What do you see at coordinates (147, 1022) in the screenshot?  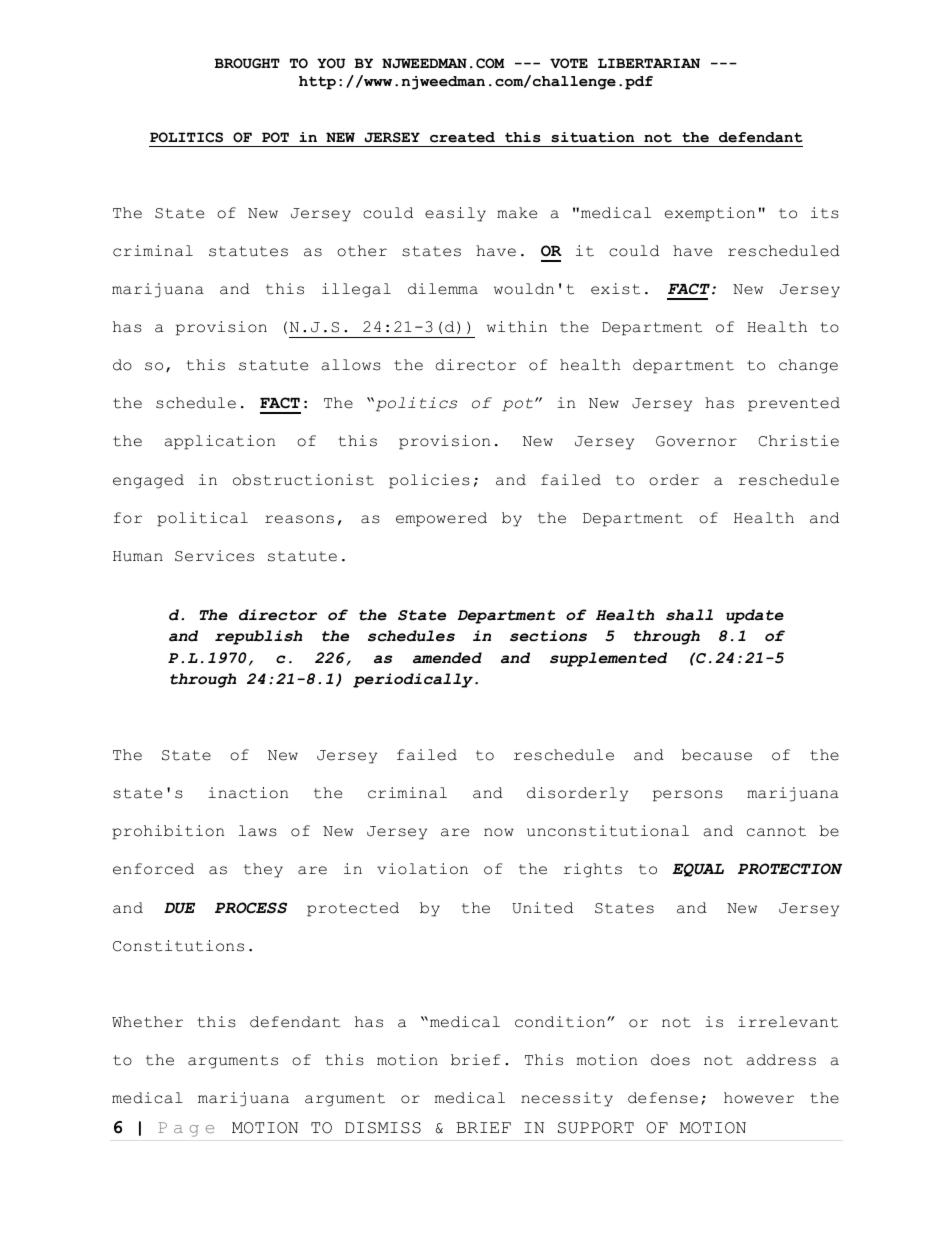 I see `Whether` at bounding box center [147, 1022].
